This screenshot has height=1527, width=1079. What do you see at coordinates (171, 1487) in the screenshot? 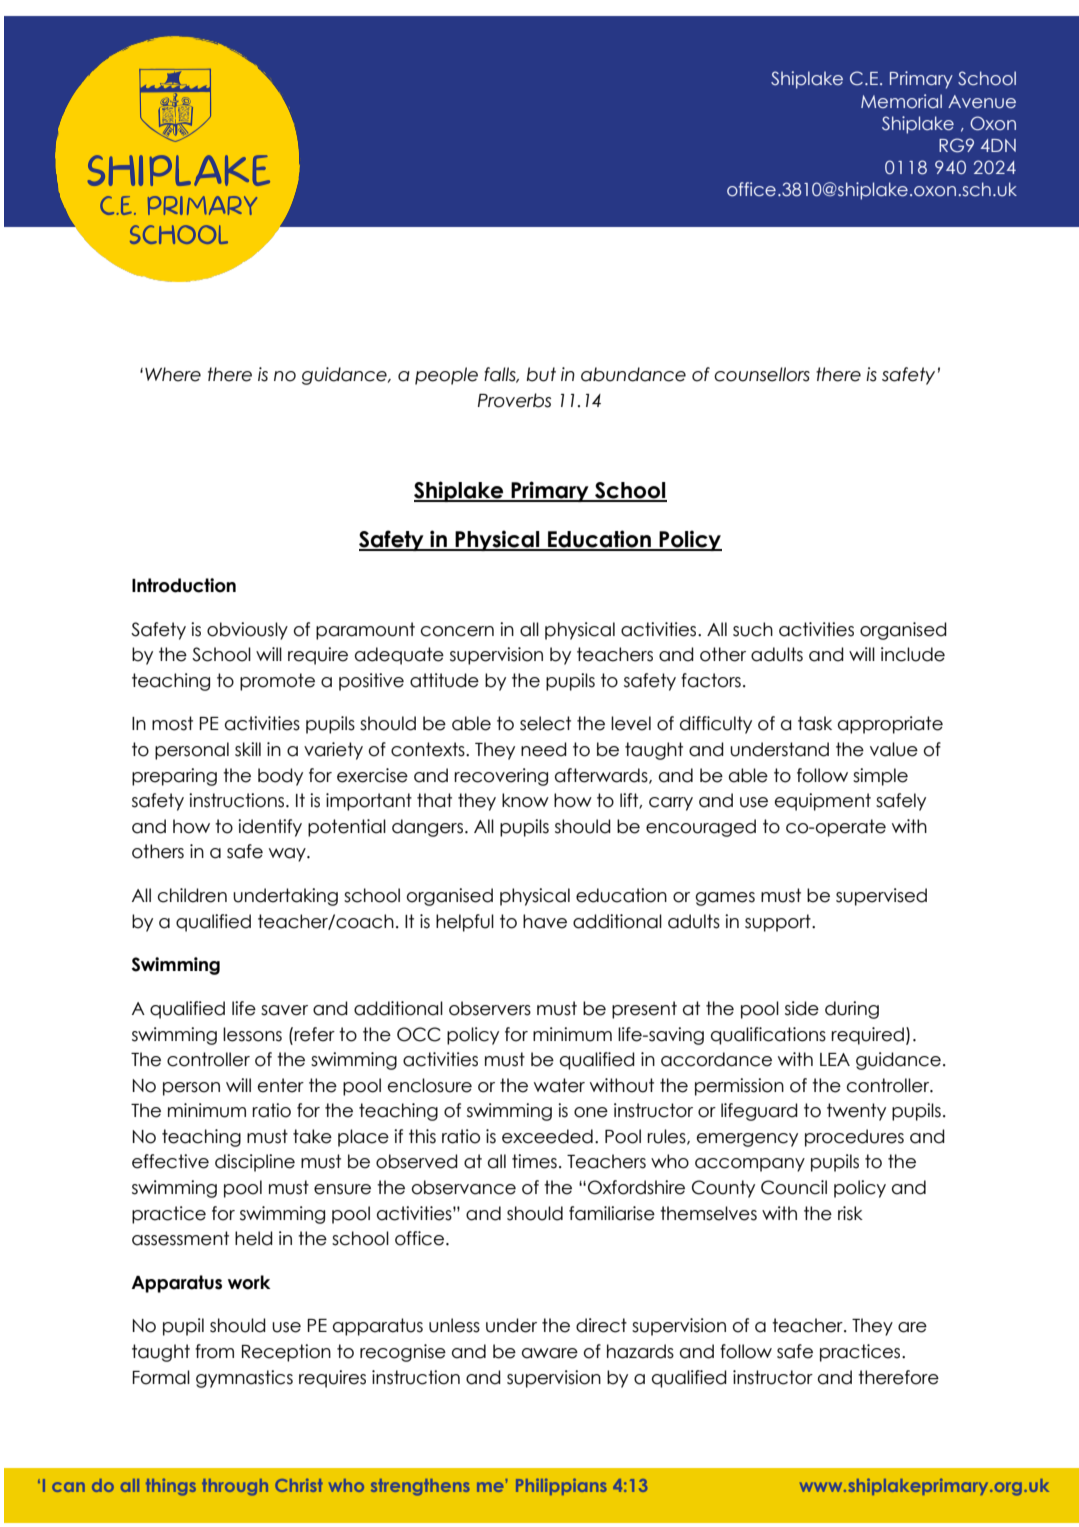
I see `things` at bounding box center [171, 1487].
